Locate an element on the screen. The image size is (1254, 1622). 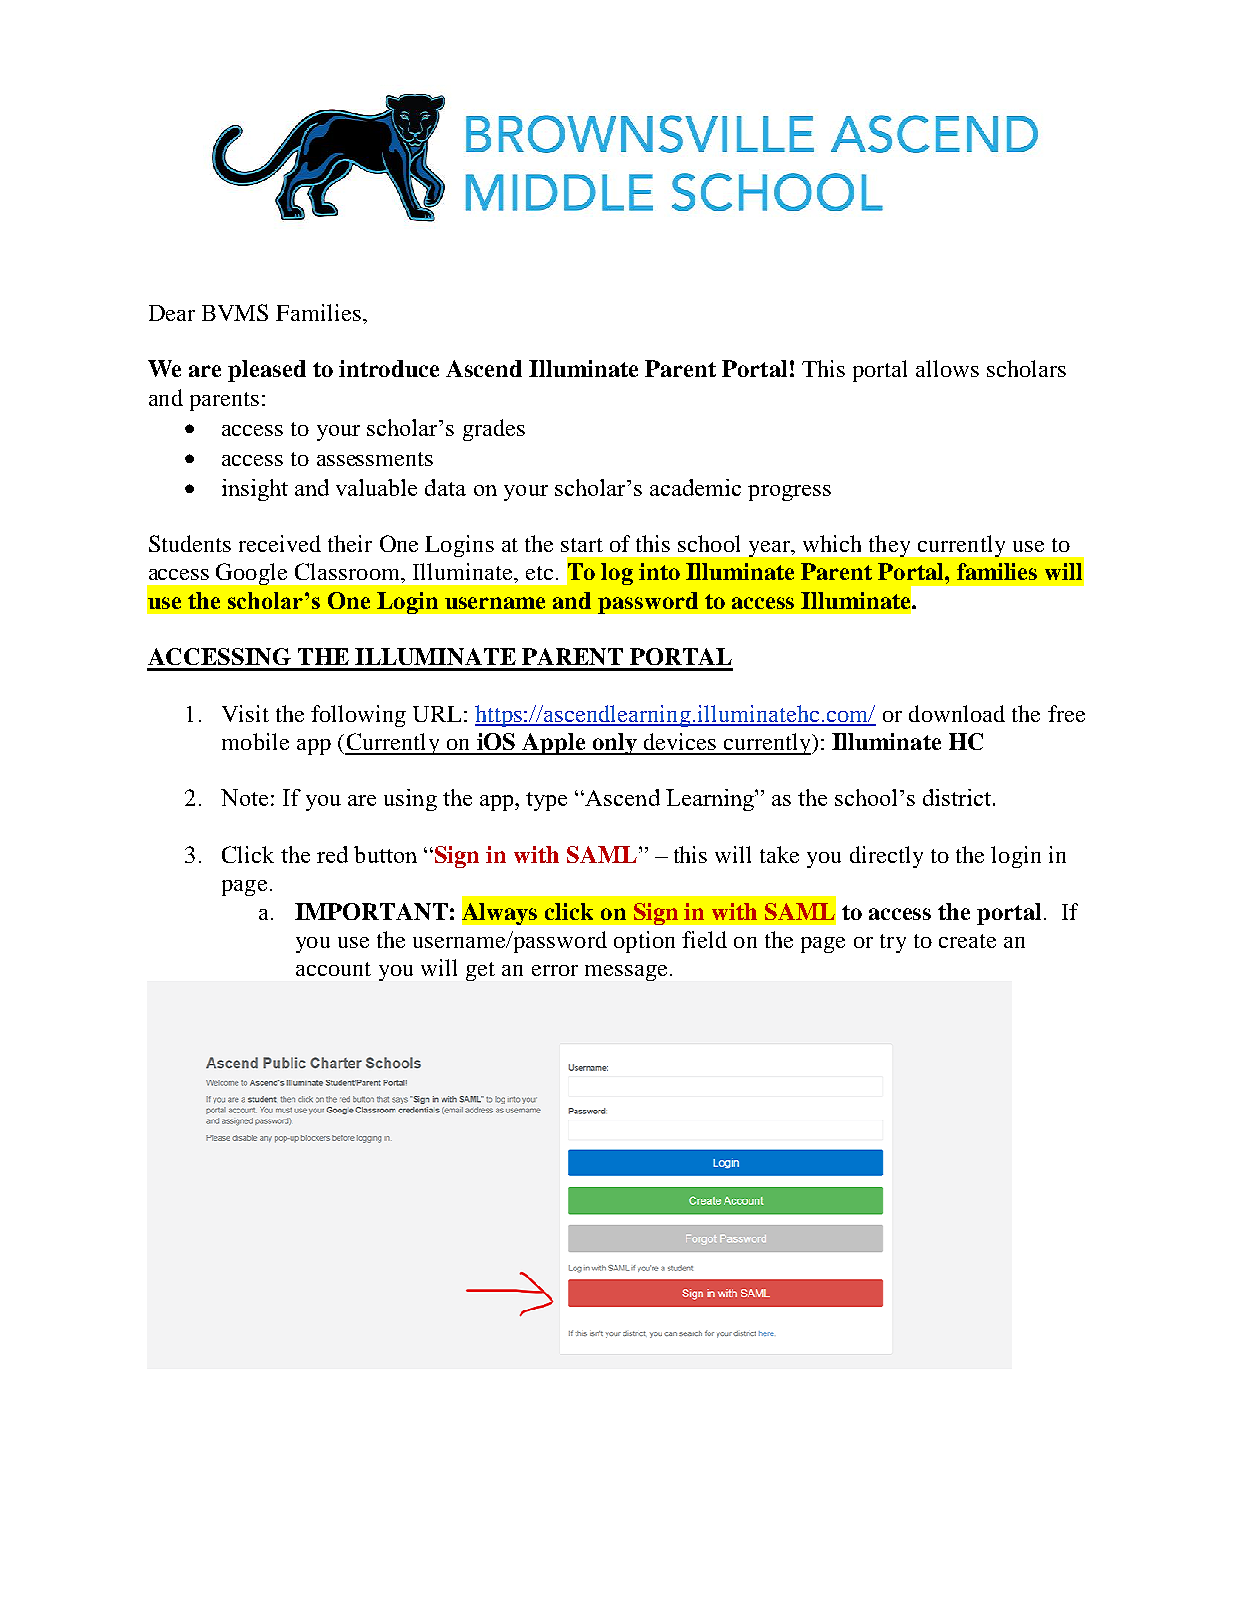
account is located at coordinates (333, 969).
